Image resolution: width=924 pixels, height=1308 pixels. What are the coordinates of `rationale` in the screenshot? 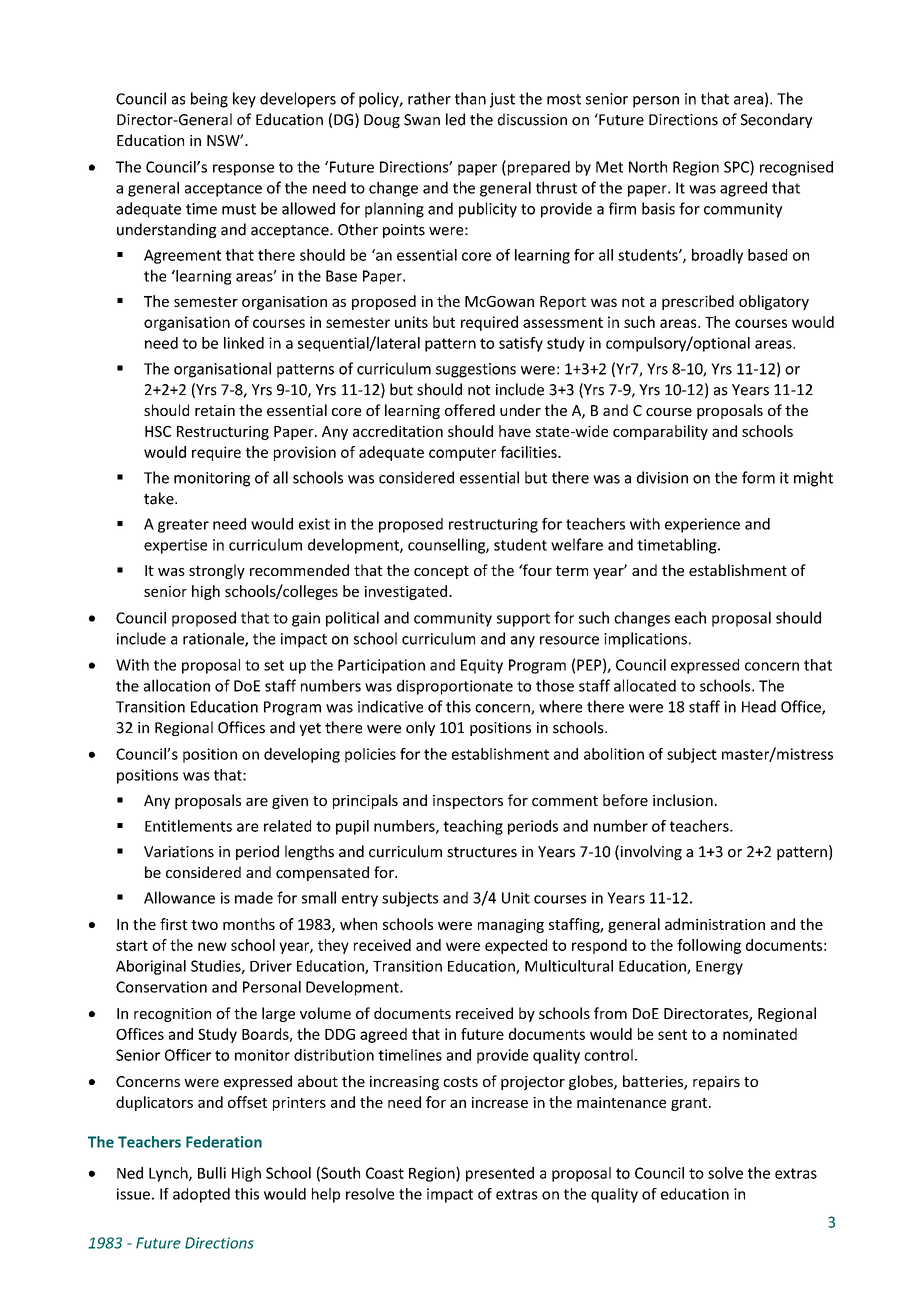 It's located at (214, 639).
